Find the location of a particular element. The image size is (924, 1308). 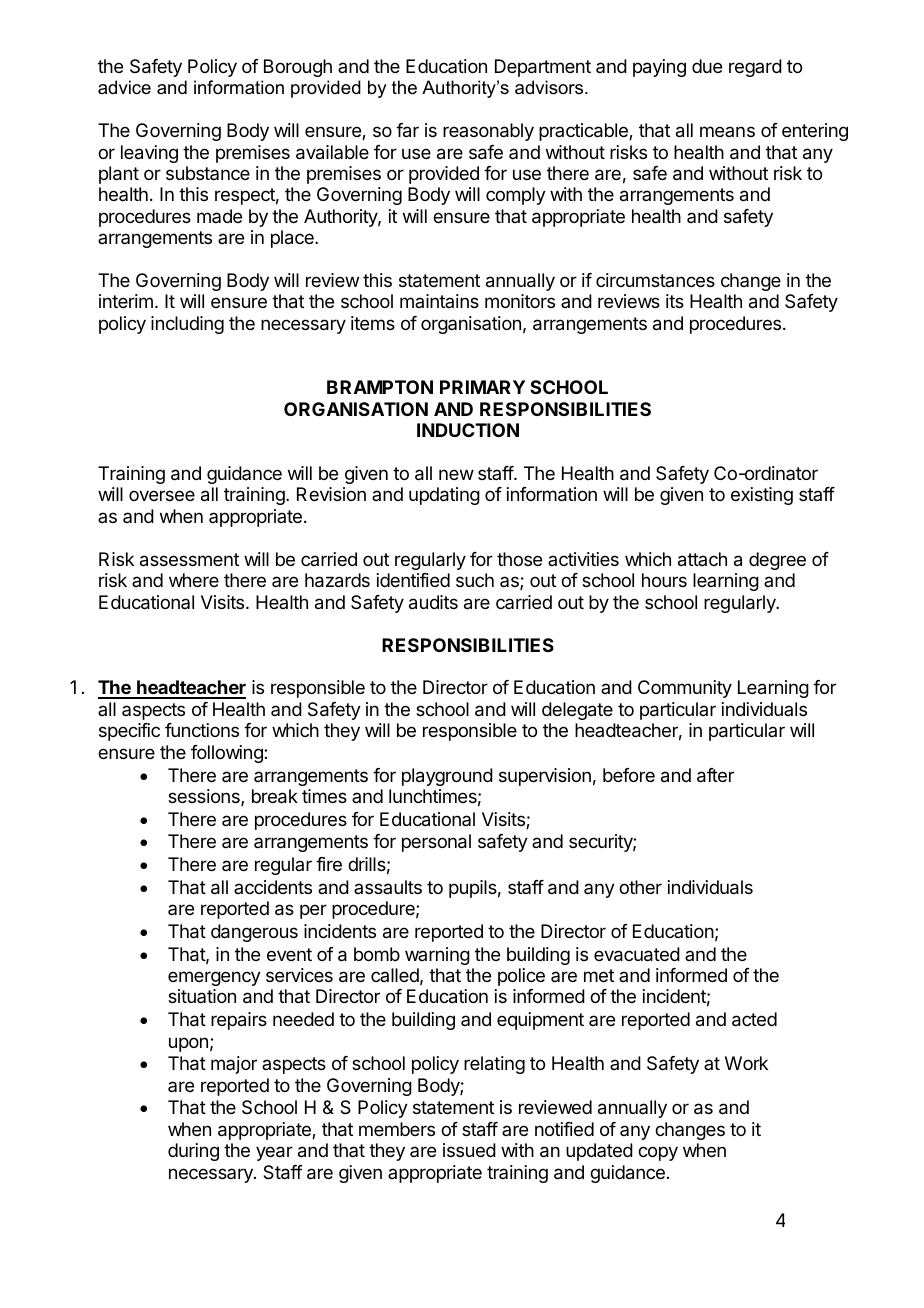

means is located at coordinates (727, 131).
